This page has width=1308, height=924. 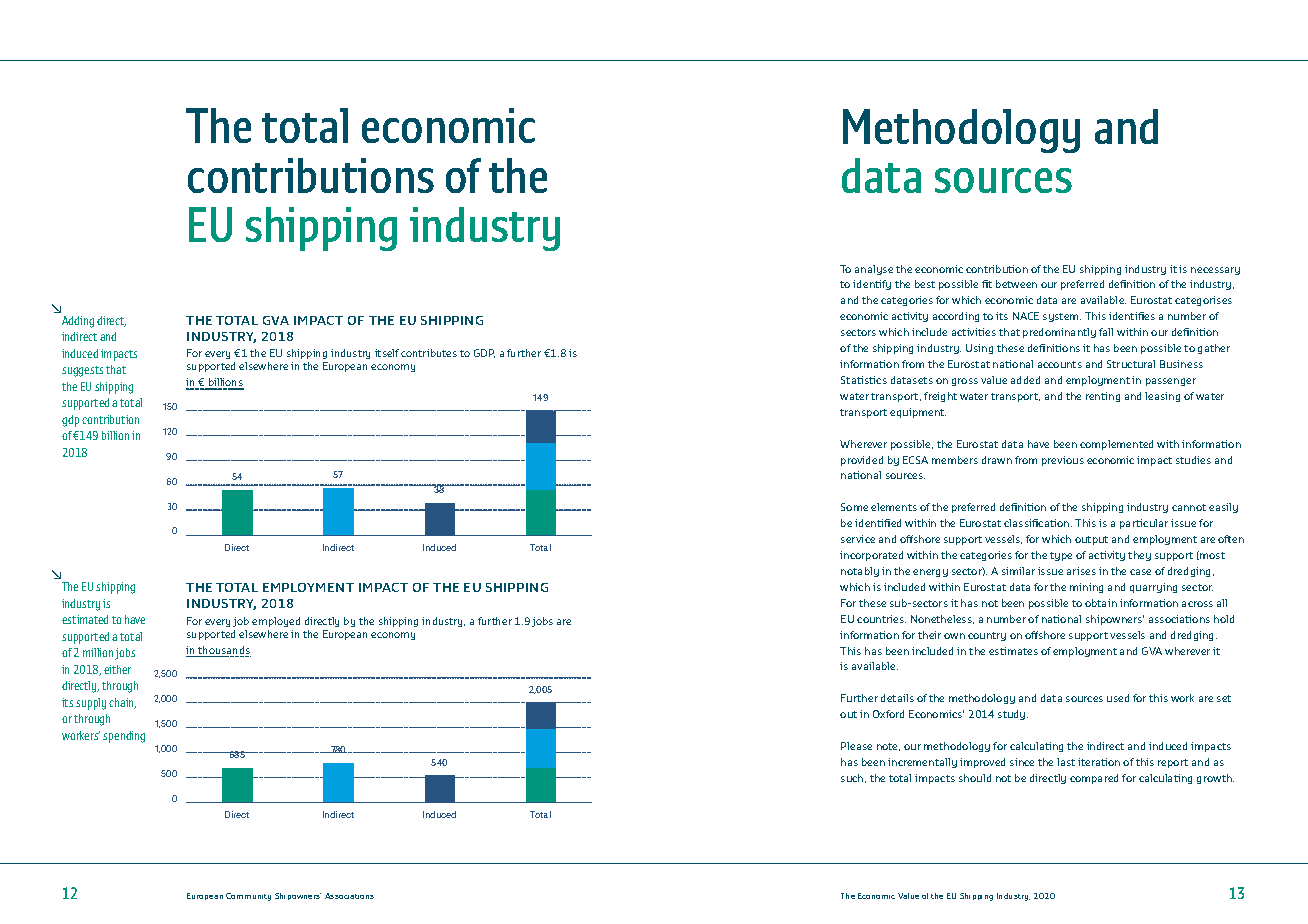 What do you see at coordinates (78, 322) in the page?
I see `Adding` at bounding box center [78, 322].
